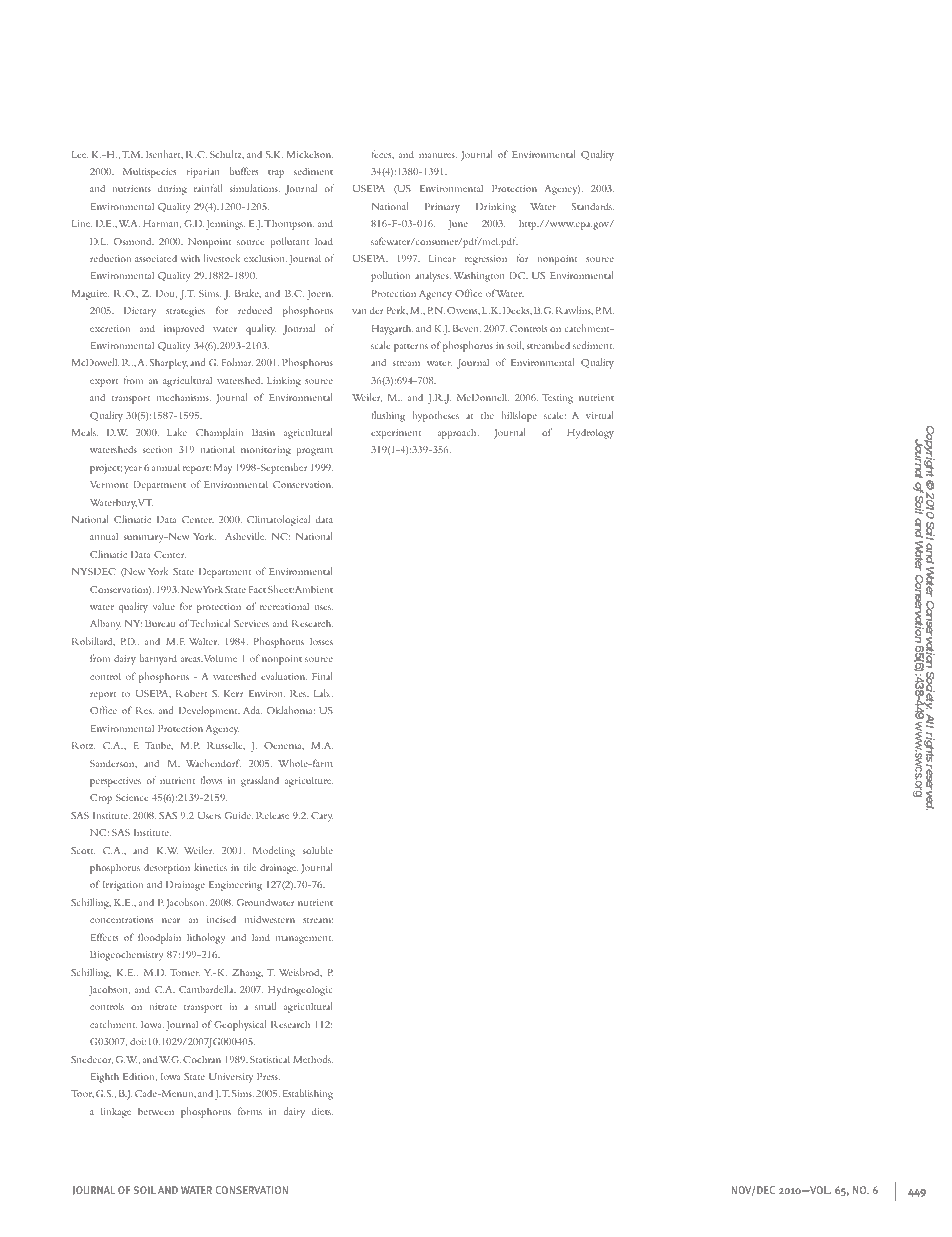  Describe the element at coordinates (309, 154) in the screenshot. I see `Mickelson` at that location.
